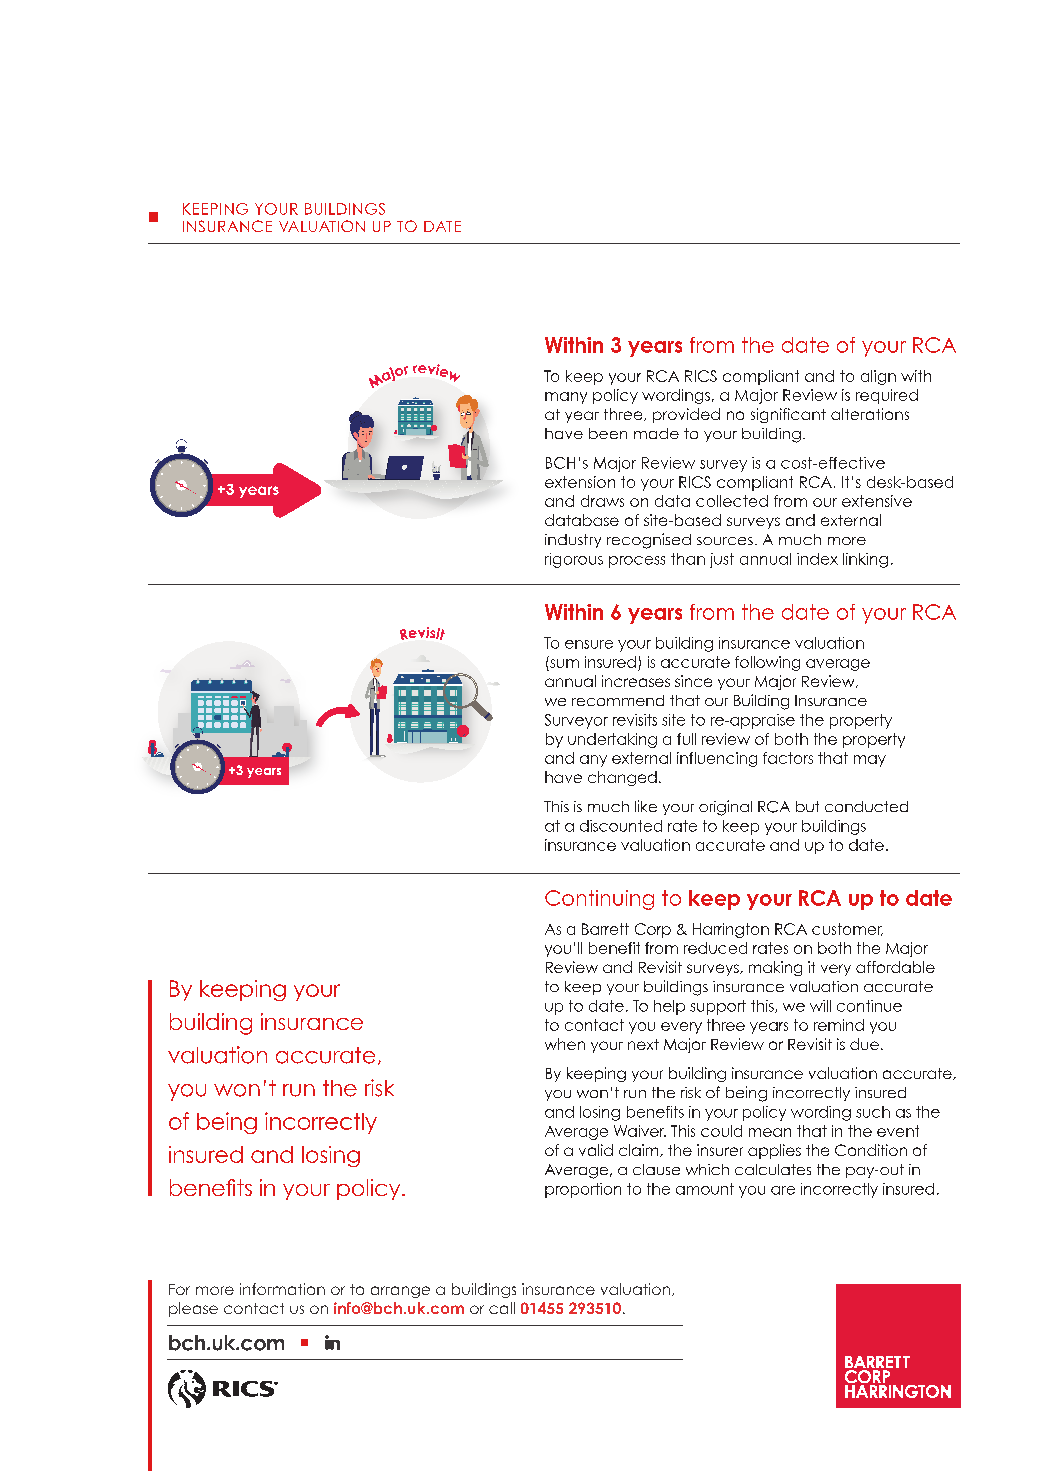  Describe the element at coordinates (608, 433) in the page. I see `been` at that location.
